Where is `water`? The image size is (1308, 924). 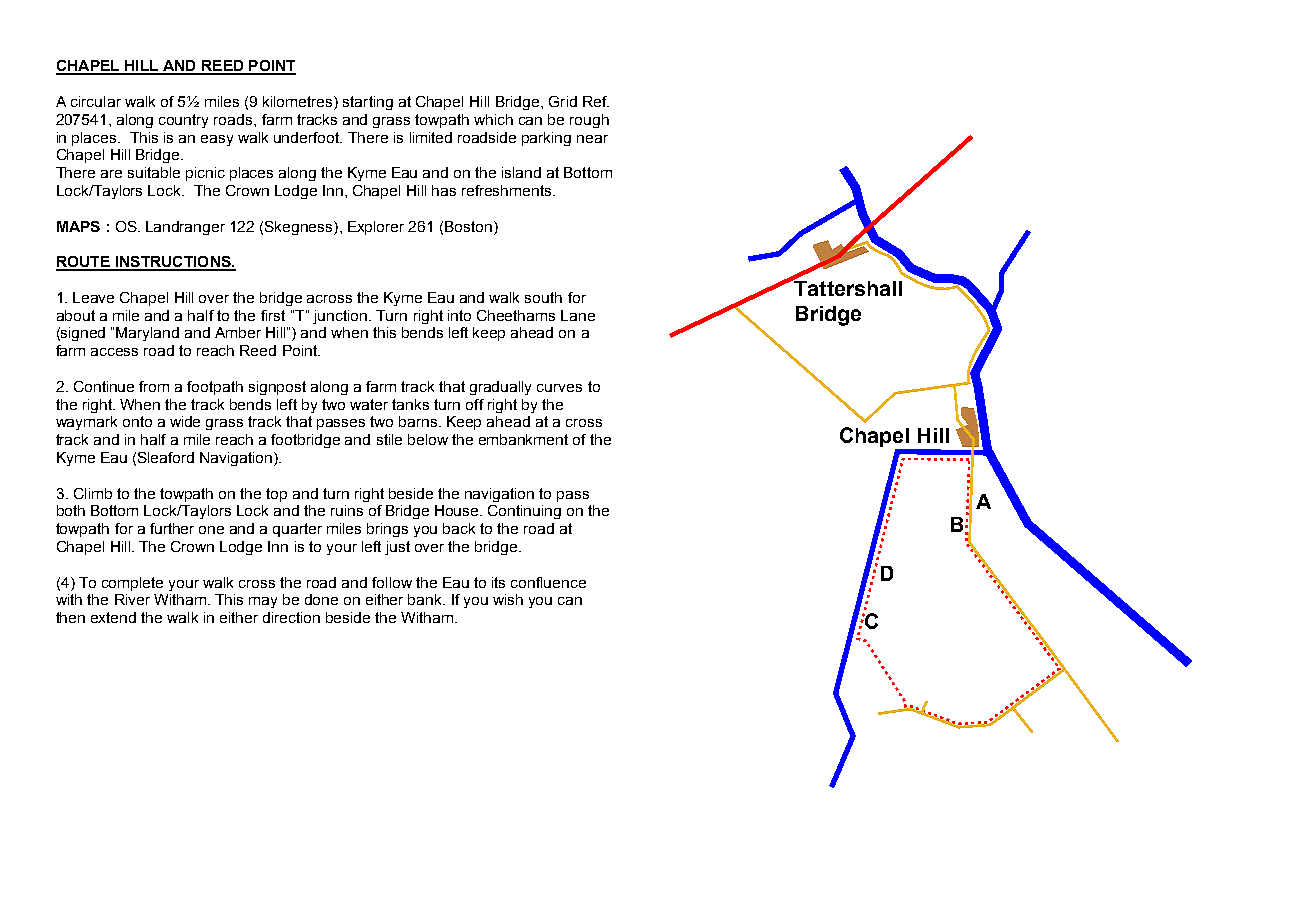
water is located at coordinates (369, 404).
